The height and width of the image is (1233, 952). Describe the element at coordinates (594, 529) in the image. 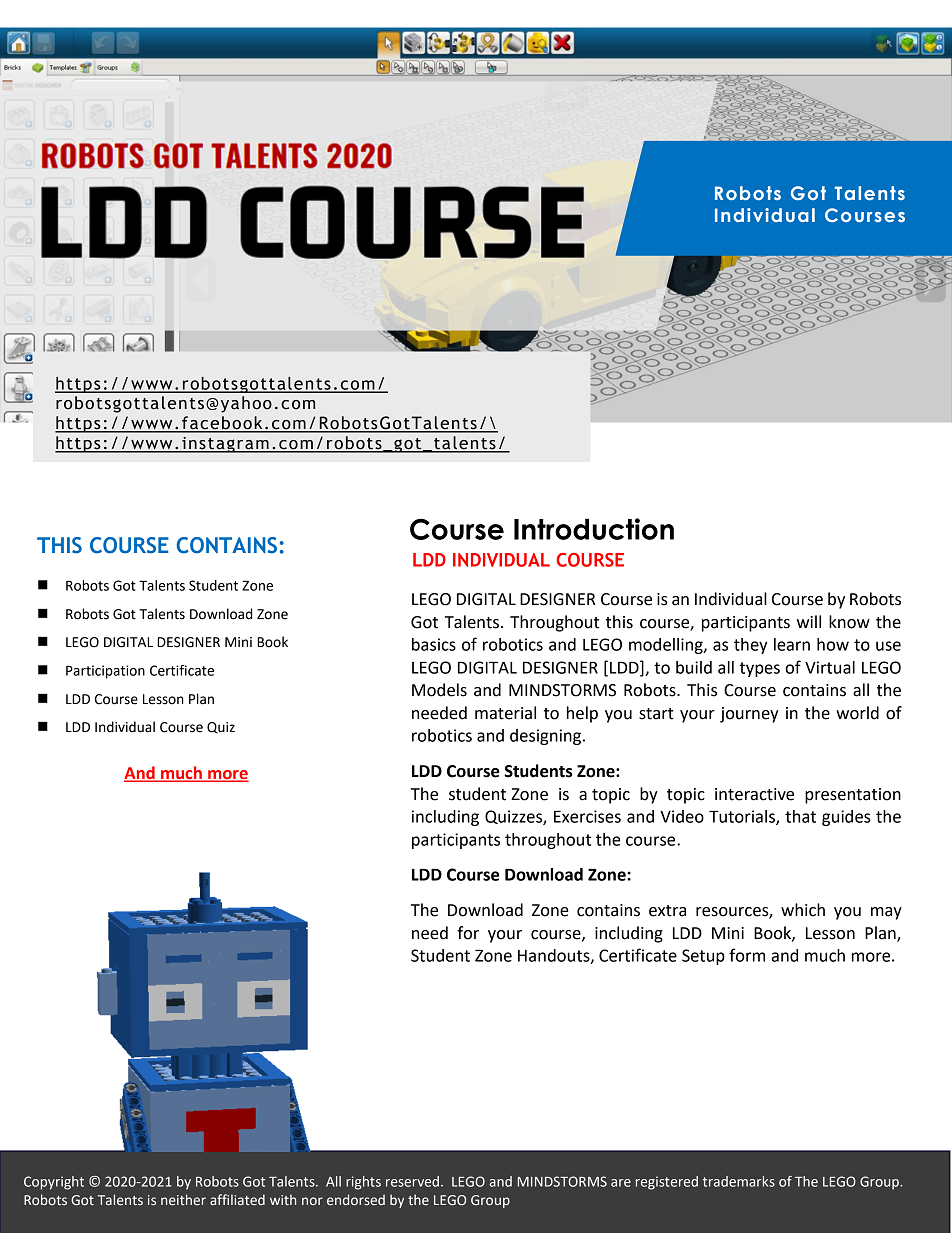

I see `Introduction` at that location.
